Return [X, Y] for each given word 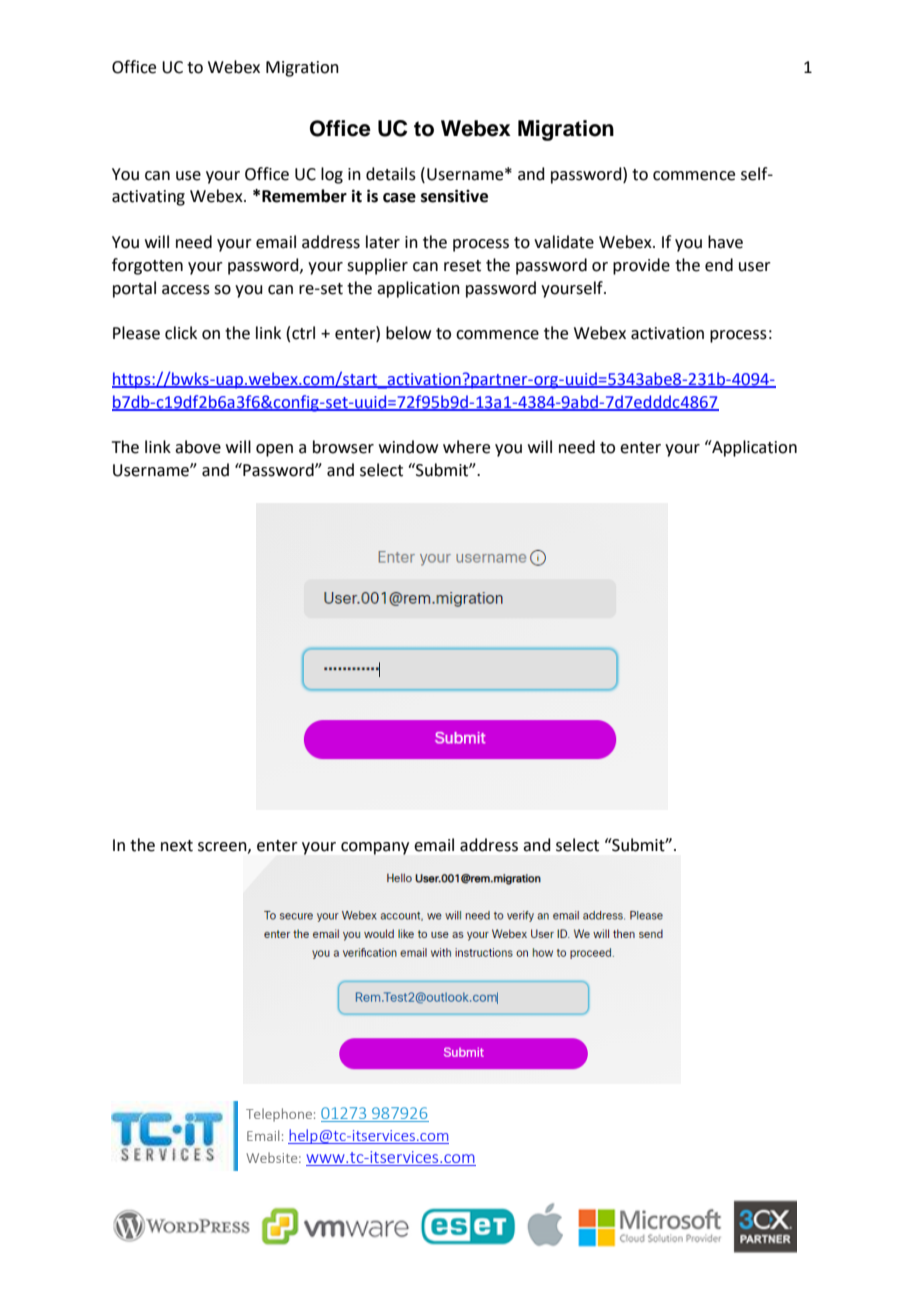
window [408, 447]
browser [343, 447]
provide [641, 266]
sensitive [454, 196]
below [408, 333]
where [466, 447]
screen [223, 847]
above [198, 447]
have [725, 242]
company [375, 848]
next [177, 846]
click [181, 333]
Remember [304, 196]
